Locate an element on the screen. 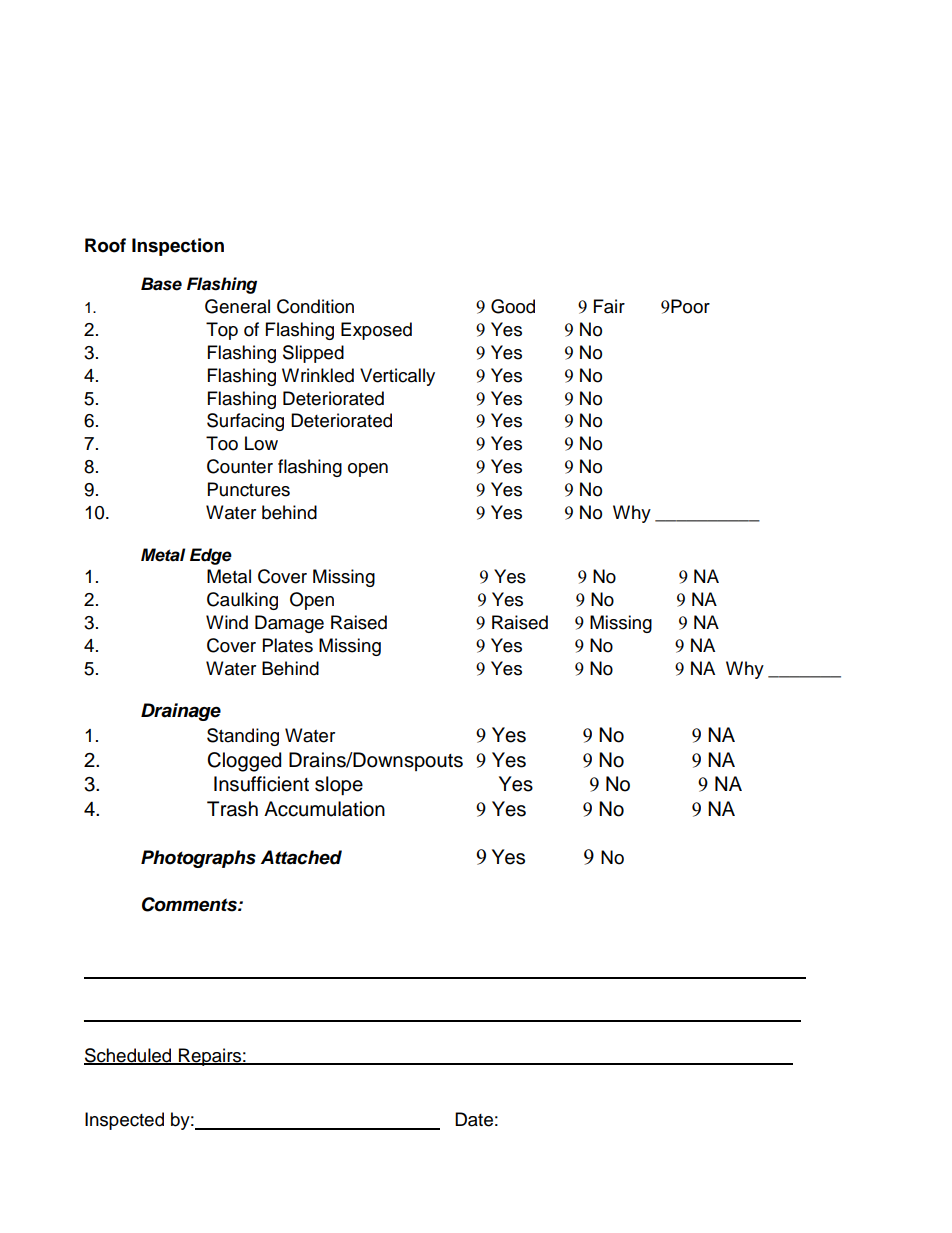 This screenshot has height=1233, width=952. slope is located at coordinates (339, 785).
